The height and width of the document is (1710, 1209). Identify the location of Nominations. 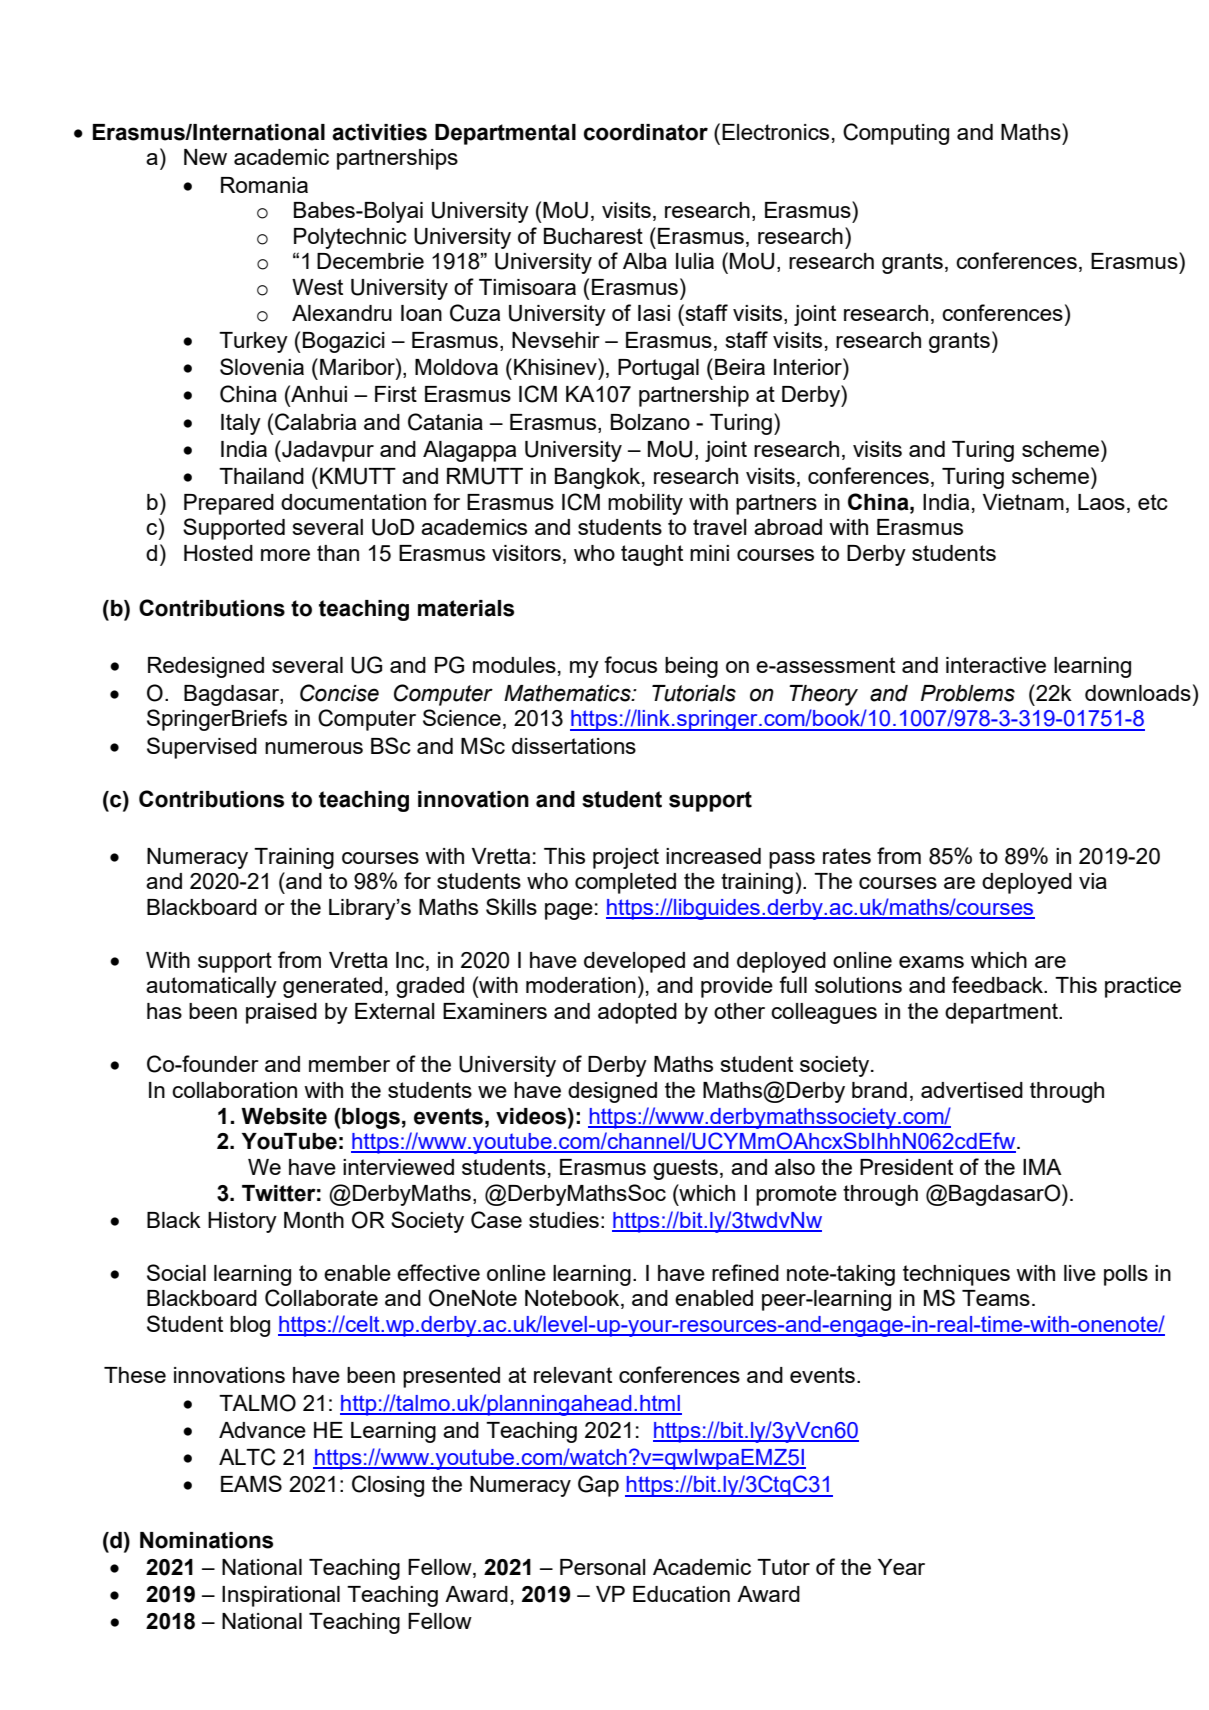
(206, 1540).
